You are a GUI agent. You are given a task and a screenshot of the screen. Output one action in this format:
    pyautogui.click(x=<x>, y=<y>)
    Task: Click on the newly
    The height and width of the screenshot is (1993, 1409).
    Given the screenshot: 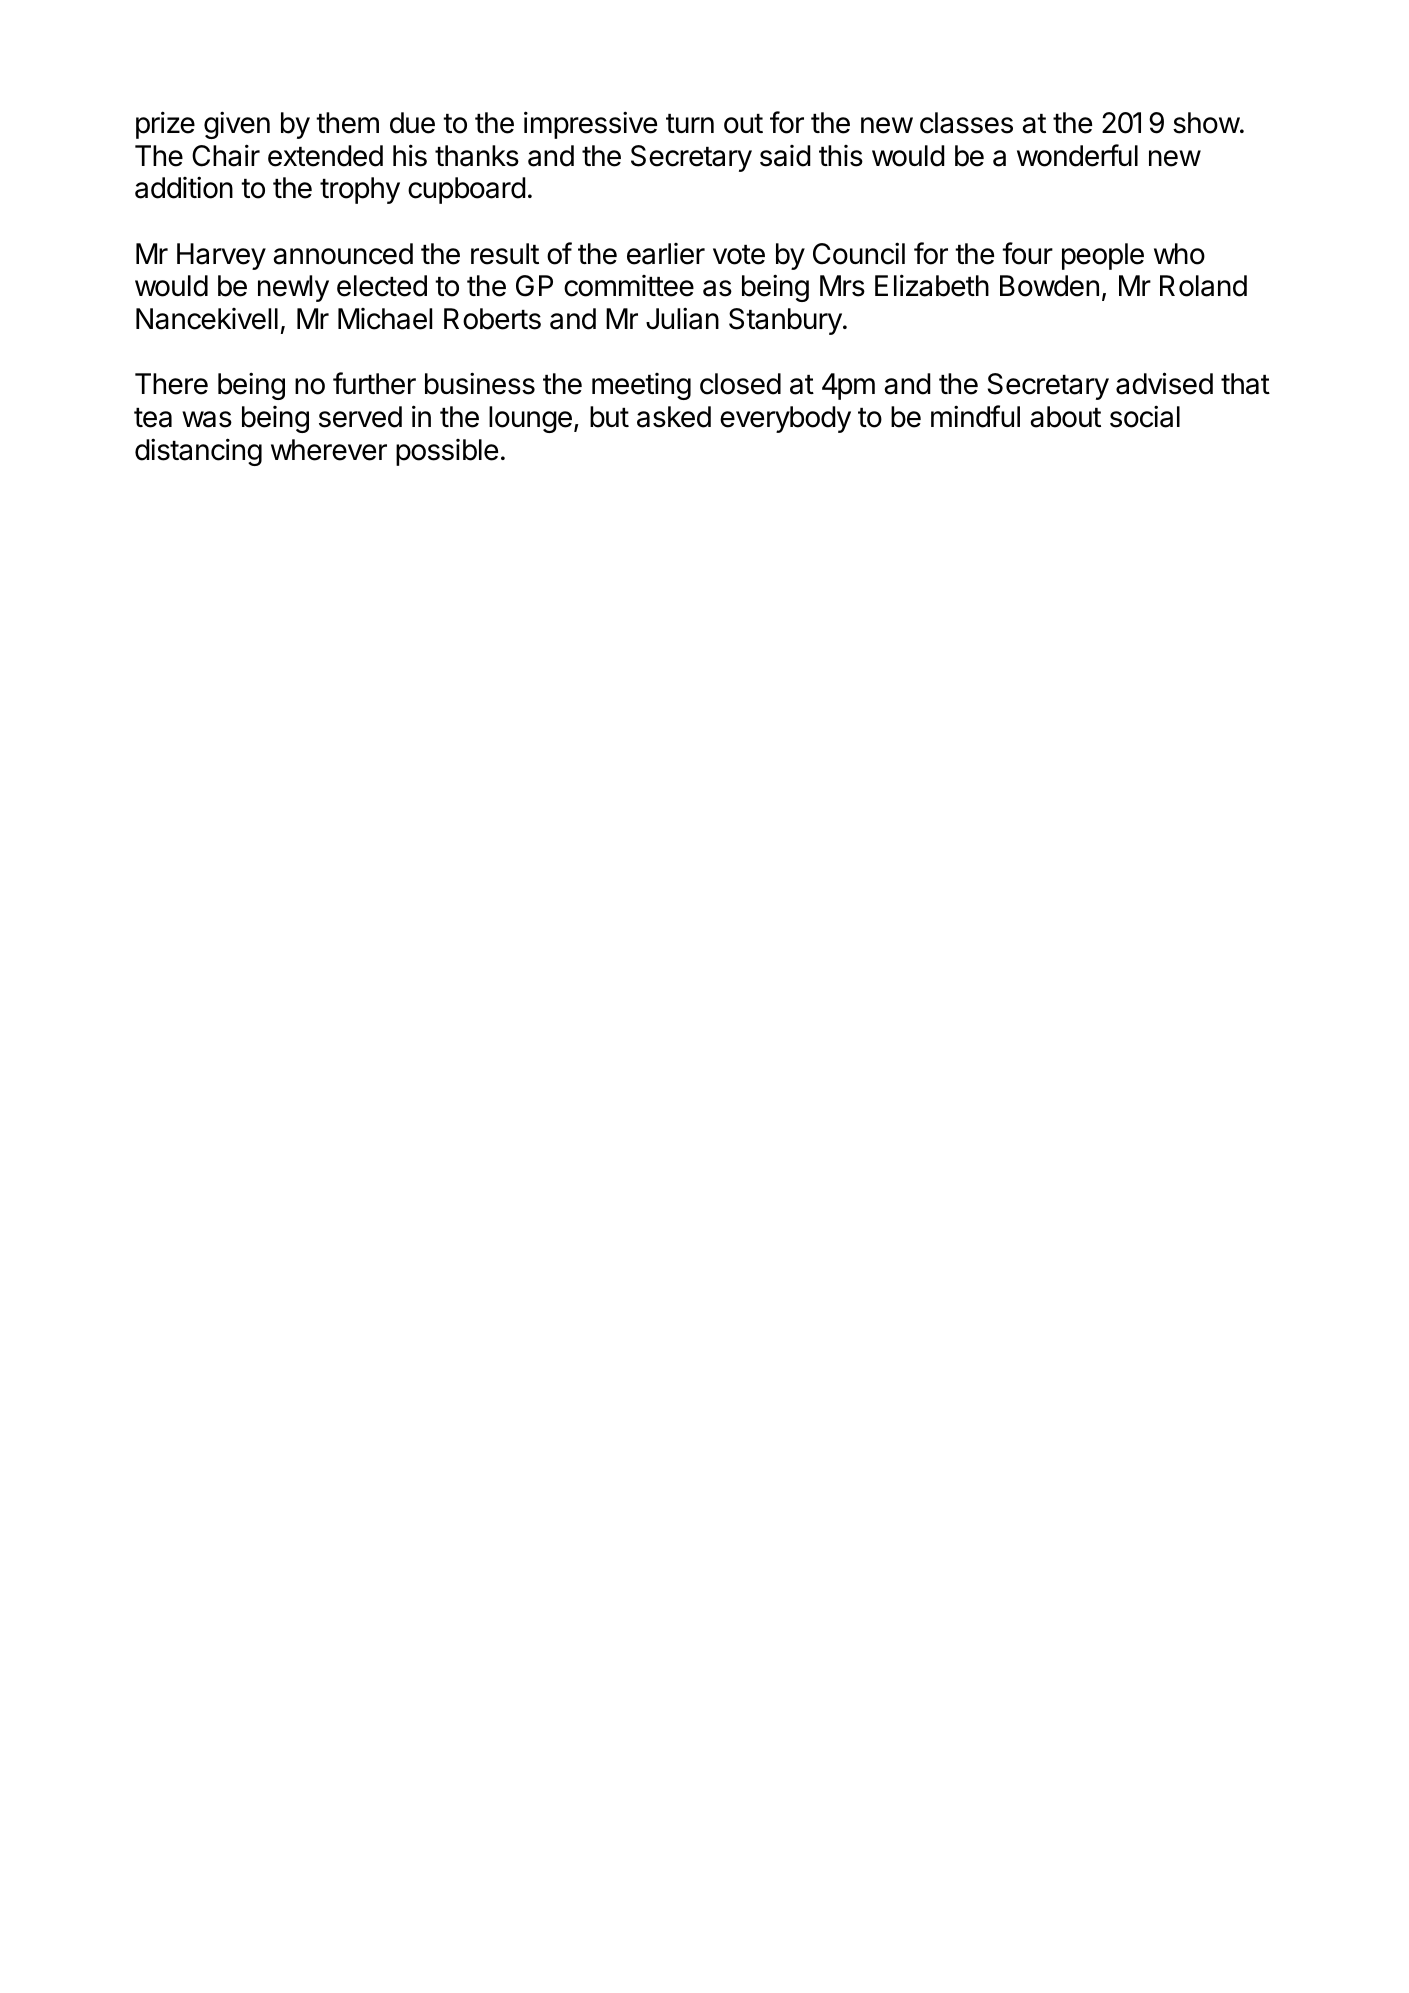 What is the action you would take?
    pyautogui.click(x=293, y=288)
